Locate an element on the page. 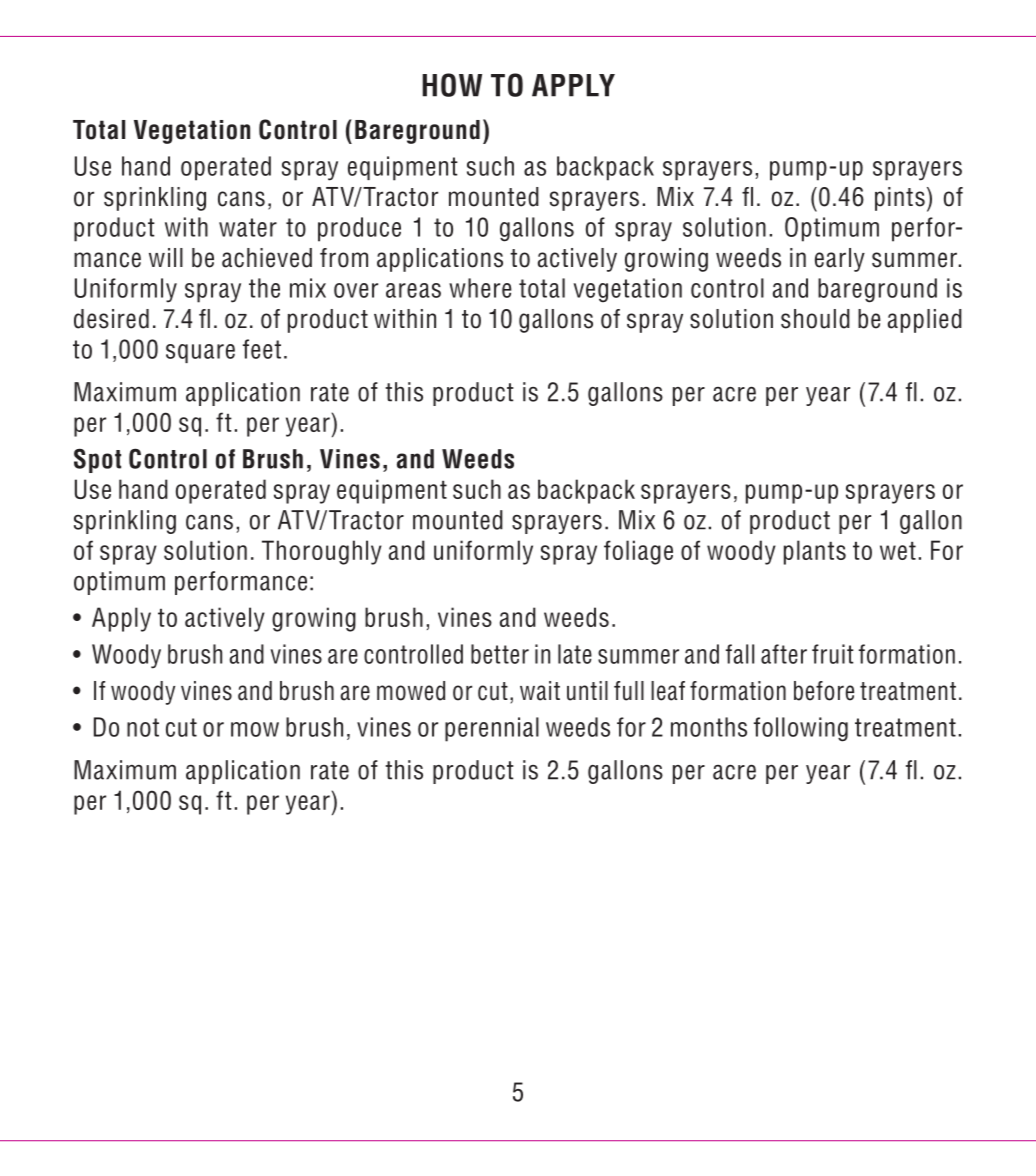  produce is located at coordinates (359, 229).
